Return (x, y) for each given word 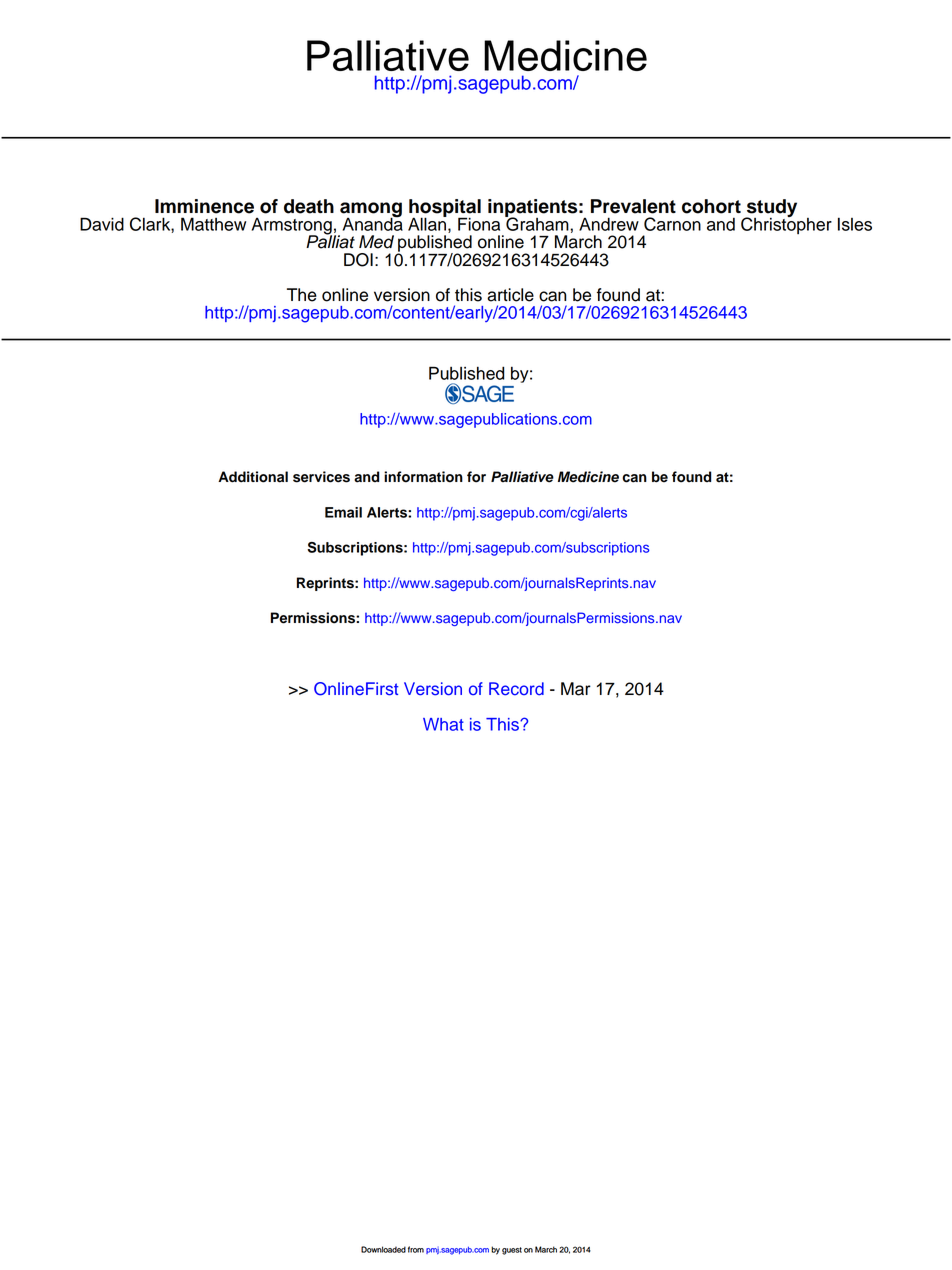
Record (516, 689)
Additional (253, 477)
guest (512, 1251)
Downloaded (383, 1249)
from (416, 1249)
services (321, 477)
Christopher (786, 224)
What (443, 724)
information (423, 477)
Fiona (479, 224)
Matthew (213, 224)
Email (343, 512)
